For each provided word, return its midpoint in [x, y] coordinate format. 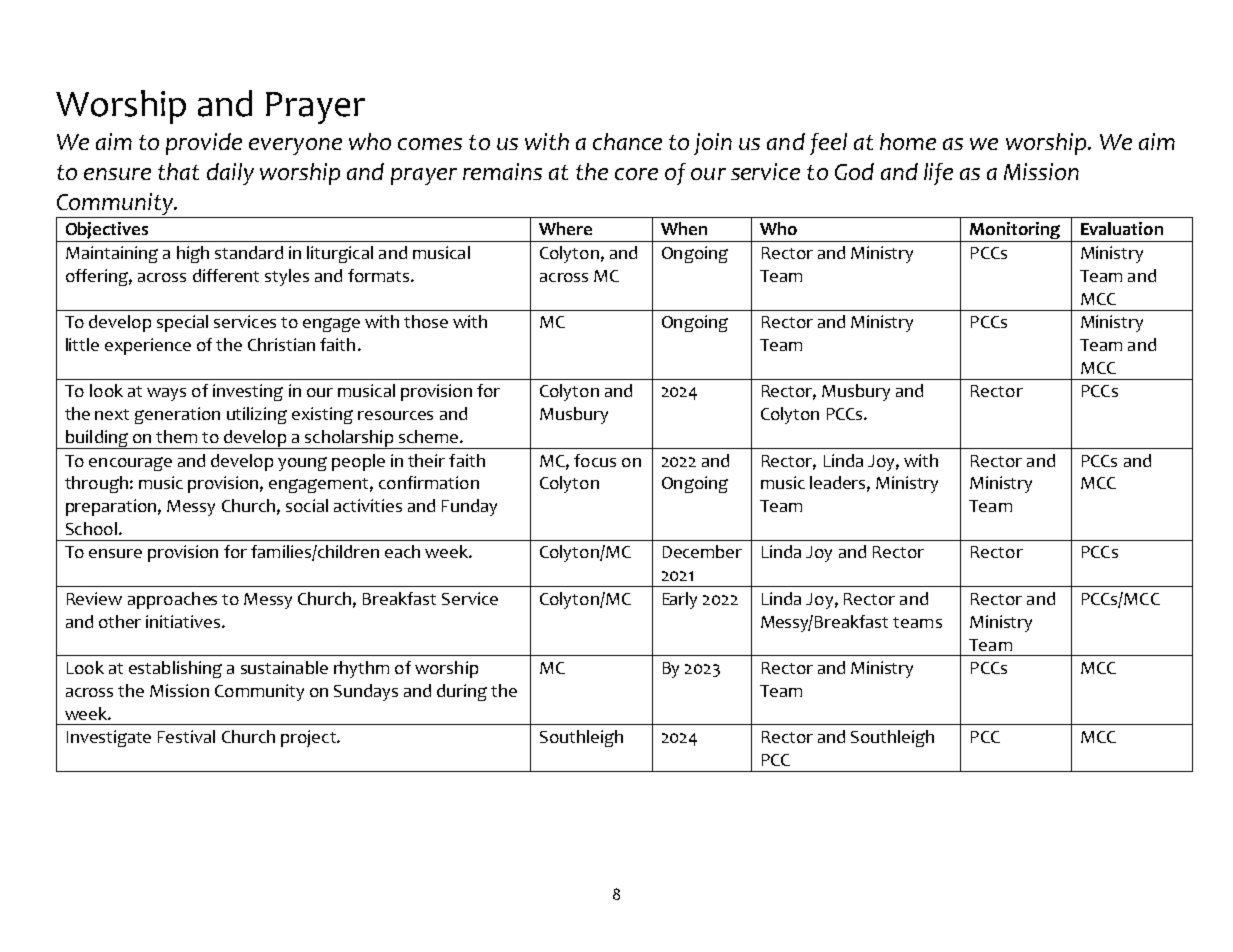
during [462, 692]
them [176, 436]
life [938, 174]
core [636, 174]
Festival [186, 736]
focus [595, 460]
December [702, 551]
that [178, 171]
